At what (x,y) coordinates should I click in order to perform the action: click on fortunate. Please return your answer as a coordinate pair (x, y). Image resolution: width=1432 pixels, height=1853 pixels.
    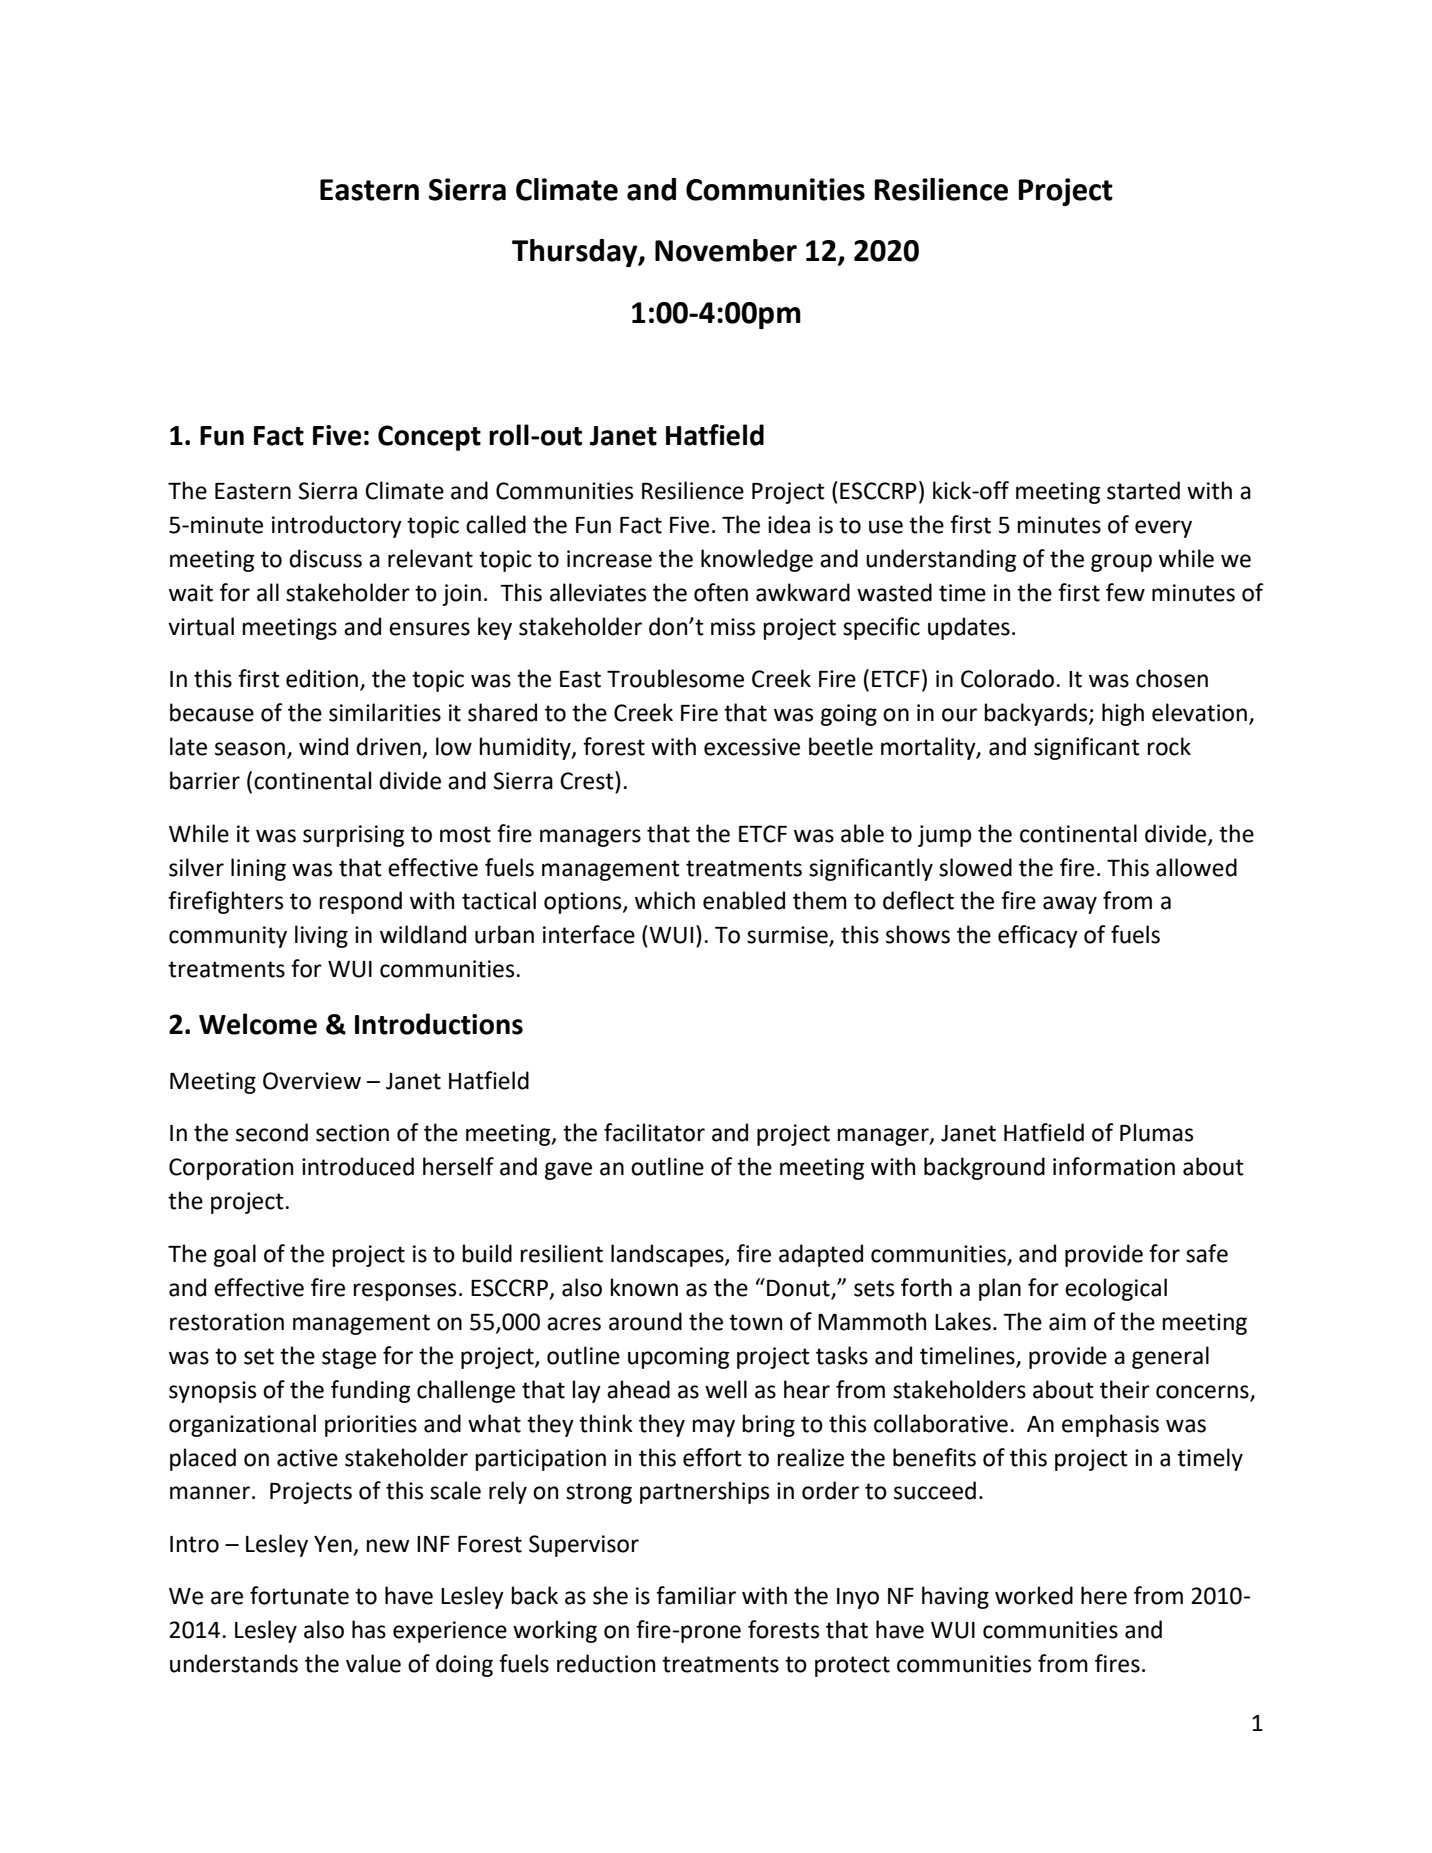
    Looking at the image, I should click on (299, 1595).
